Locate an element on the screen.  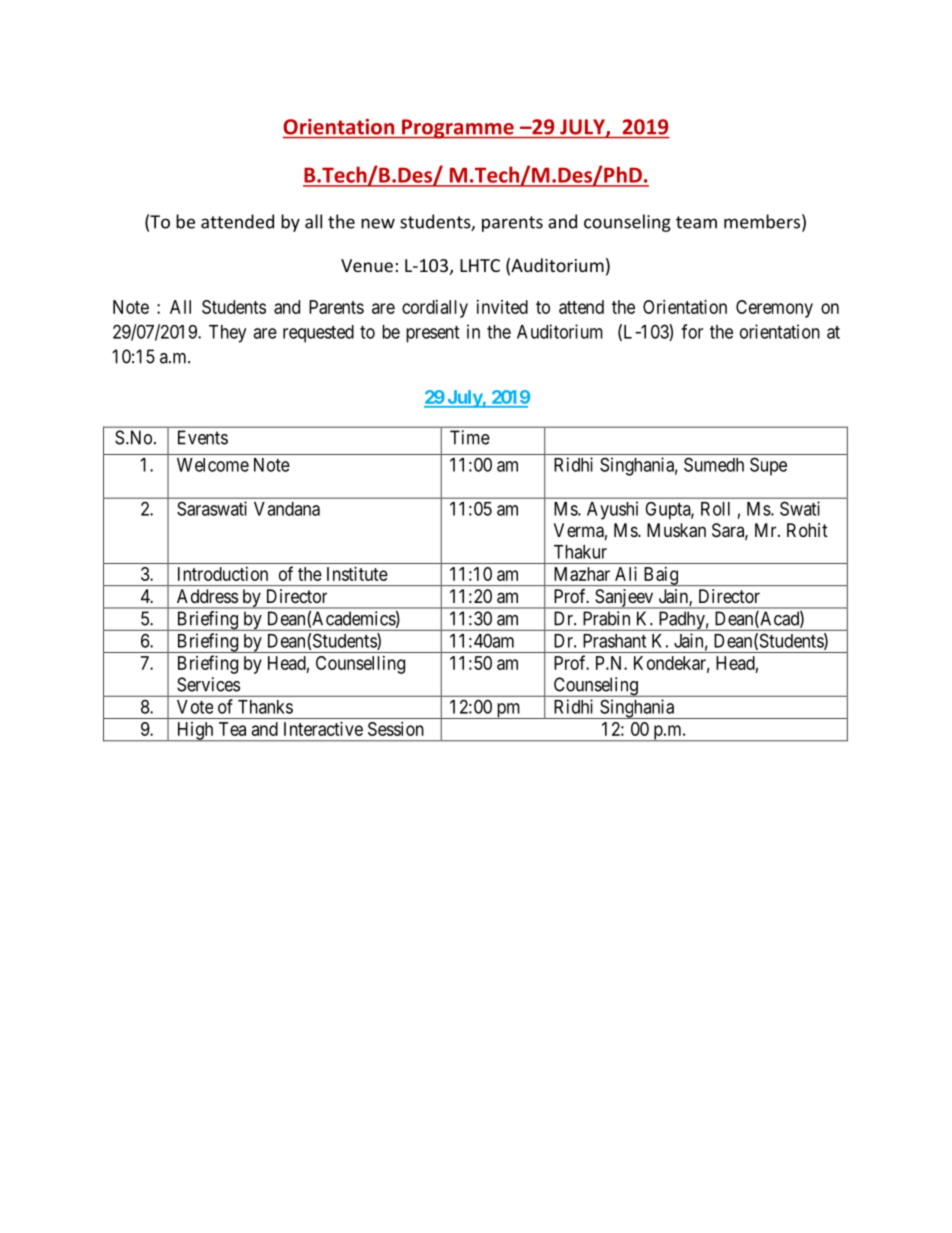
Roll is located at coordinates (715, 509).
